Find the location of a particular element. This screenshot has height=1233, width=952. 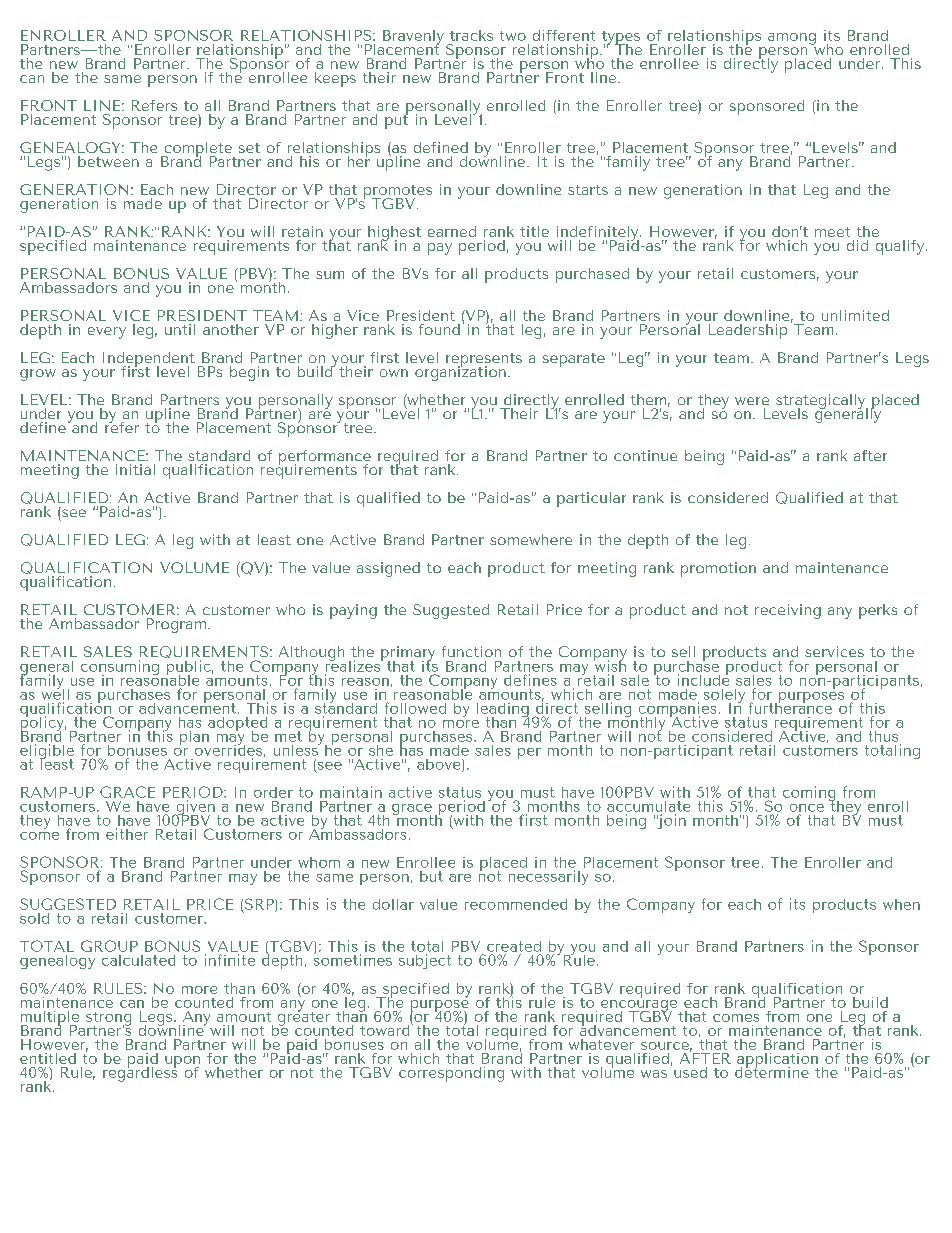

regardless is located at coordinates (140, 1073).
